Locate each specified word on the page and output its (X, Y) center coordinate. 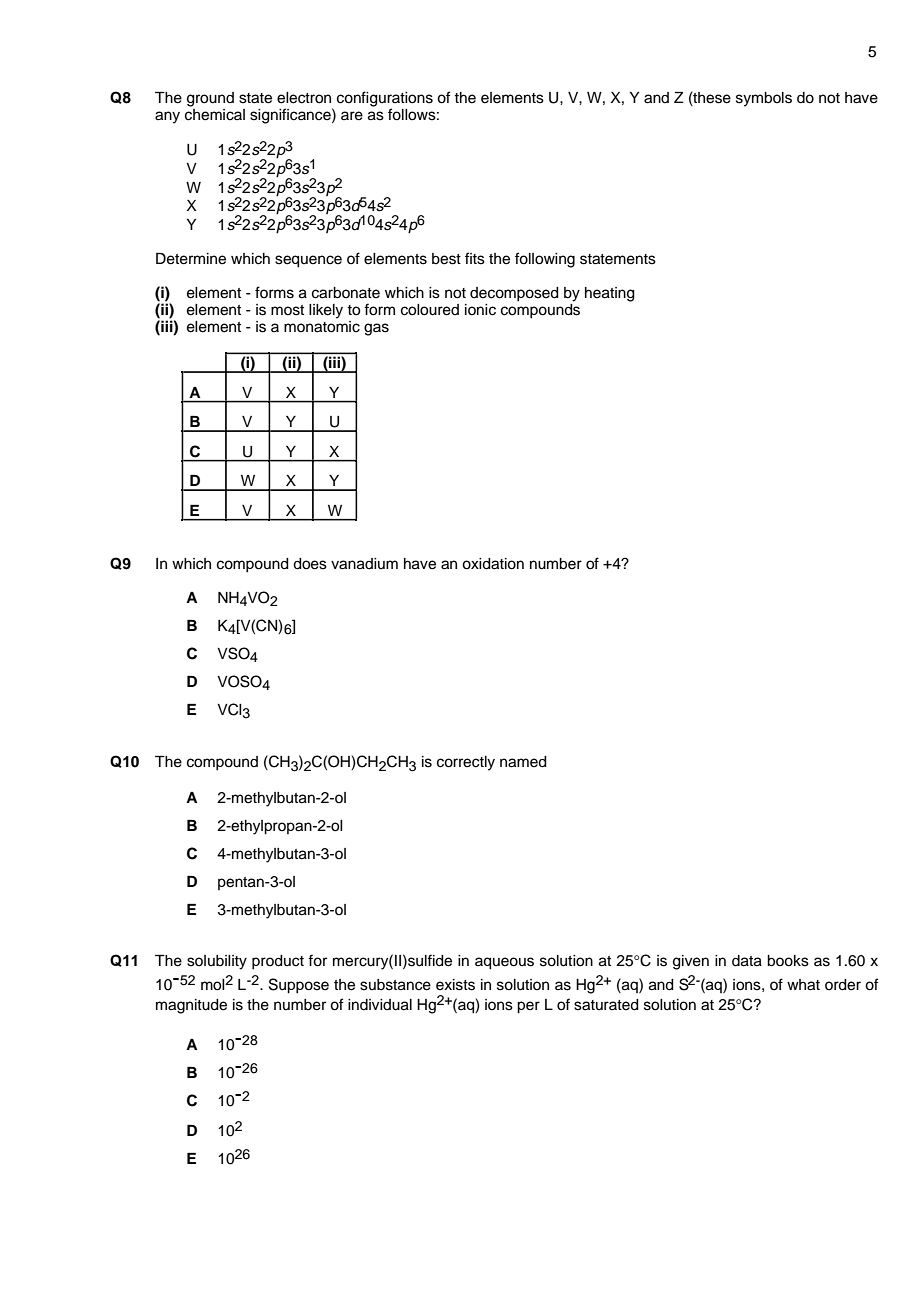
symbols (764, 99)
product (278, 962)
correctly (466, 763)
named (523, 762)
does (310, 564)
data (747, 961)
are (352, 116)
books (788, 961)
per (528, 1007)
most (287, 310)
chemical (215, 113)
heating (610, 294)
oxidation (493, 564)
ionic (480, 310)
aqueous (504, 963)
